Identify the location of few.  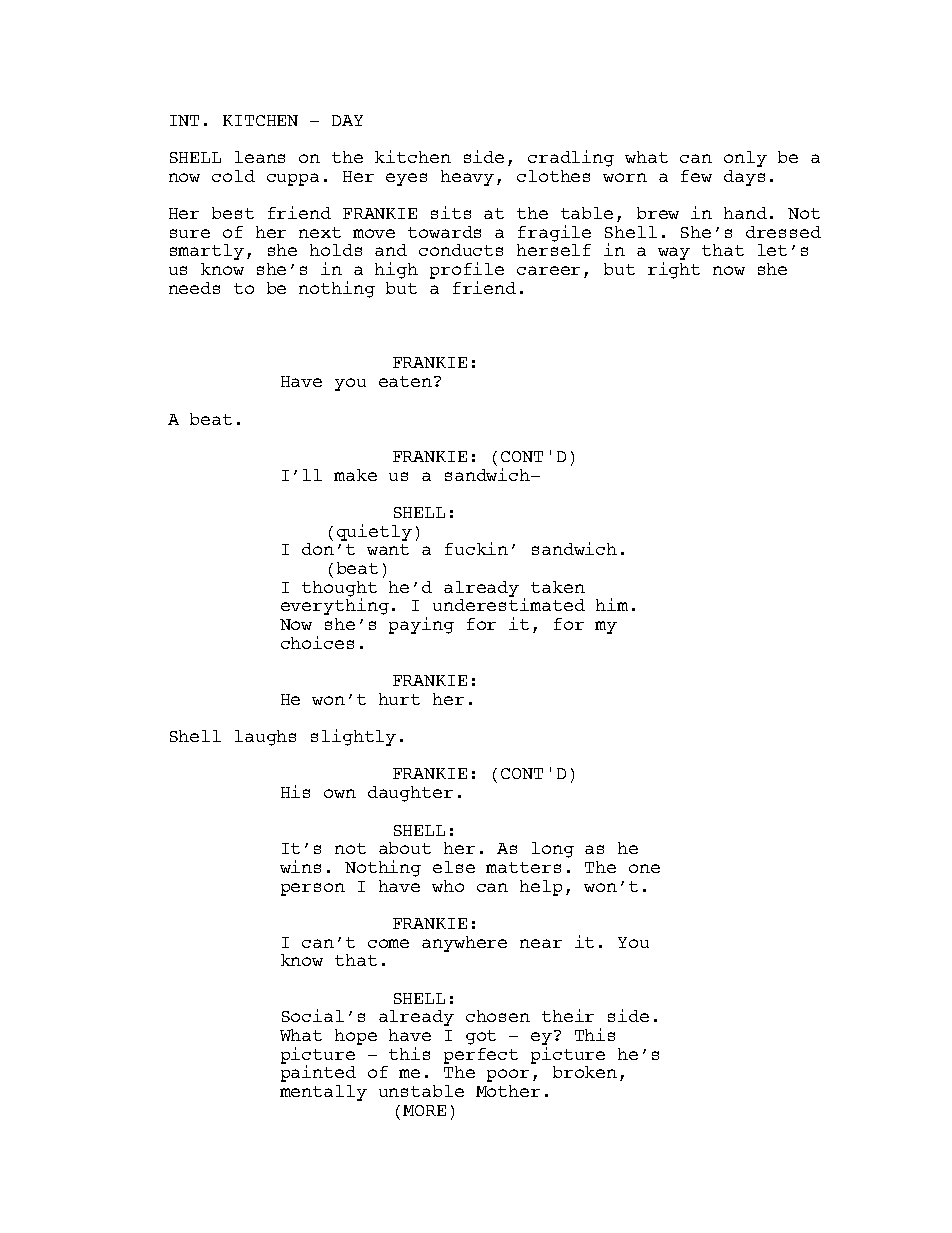
(696, 176).
